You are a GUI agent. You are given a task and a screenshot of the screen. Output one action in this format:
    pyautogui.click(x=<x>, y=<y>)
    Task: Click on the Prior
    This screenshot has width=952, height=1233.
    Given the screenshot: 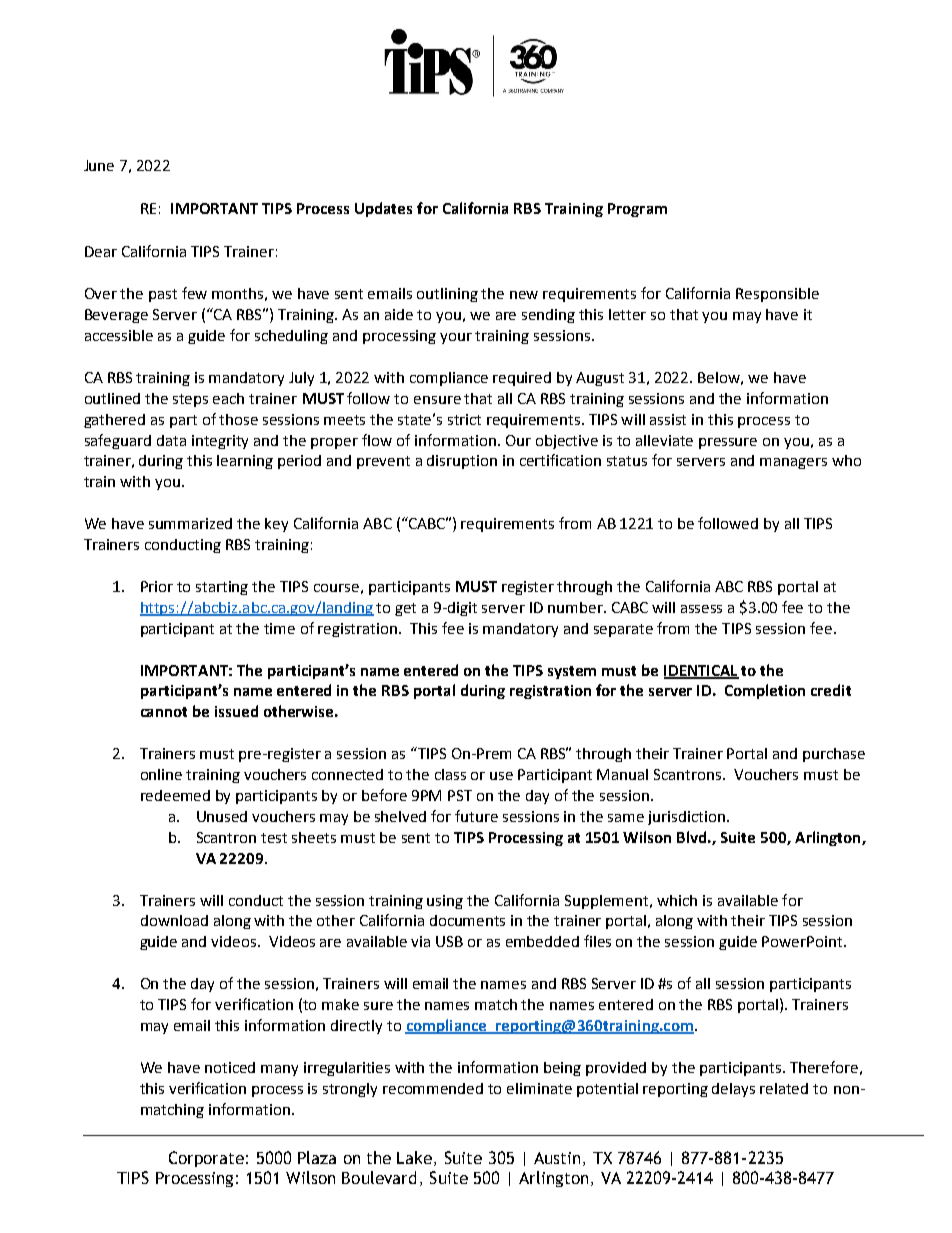 What is the action you would take?
    pyautogui.click(x=157, y=586)
